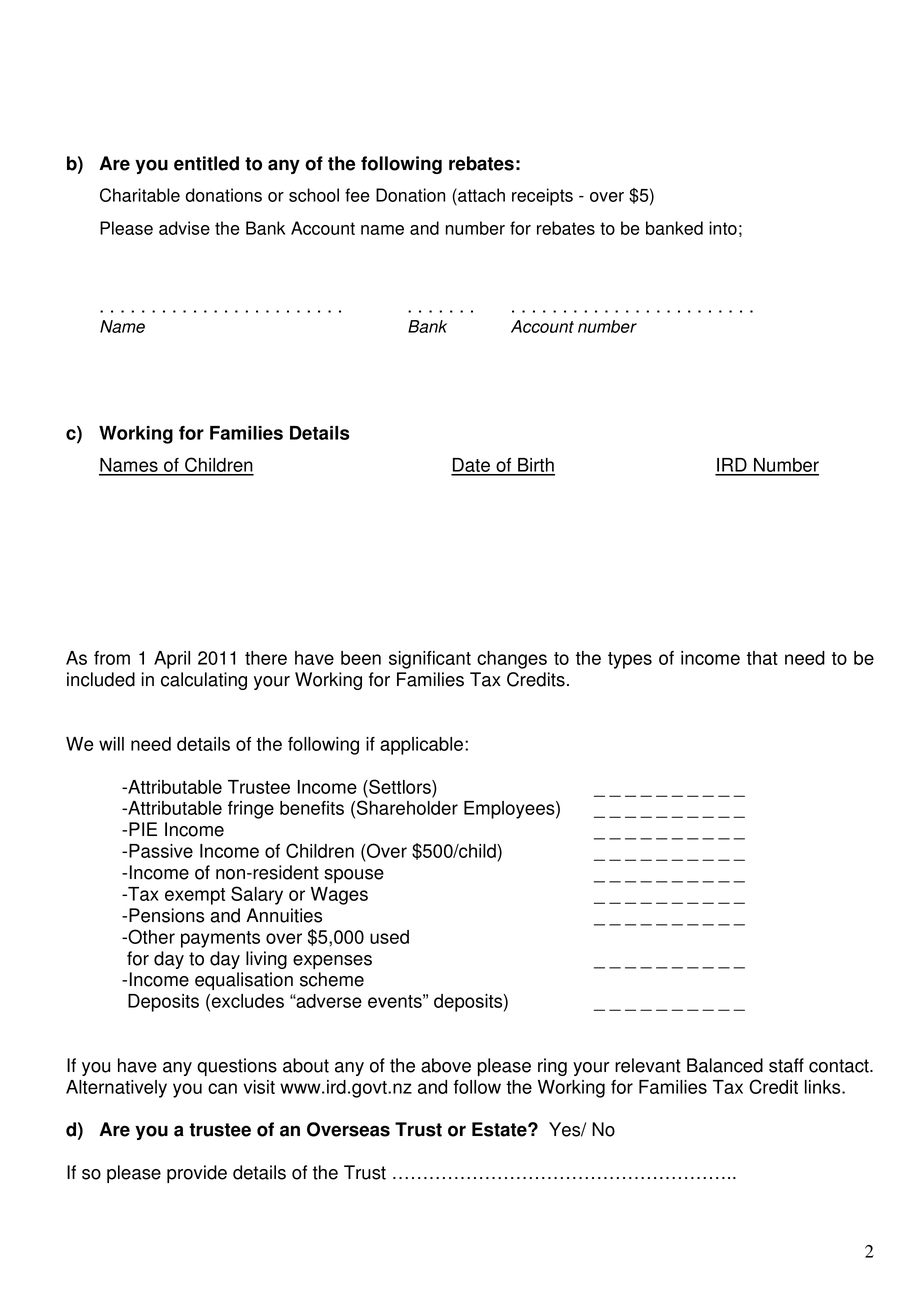 This page has width=924, height=1308. I want to click on types, so click(630, 660).
